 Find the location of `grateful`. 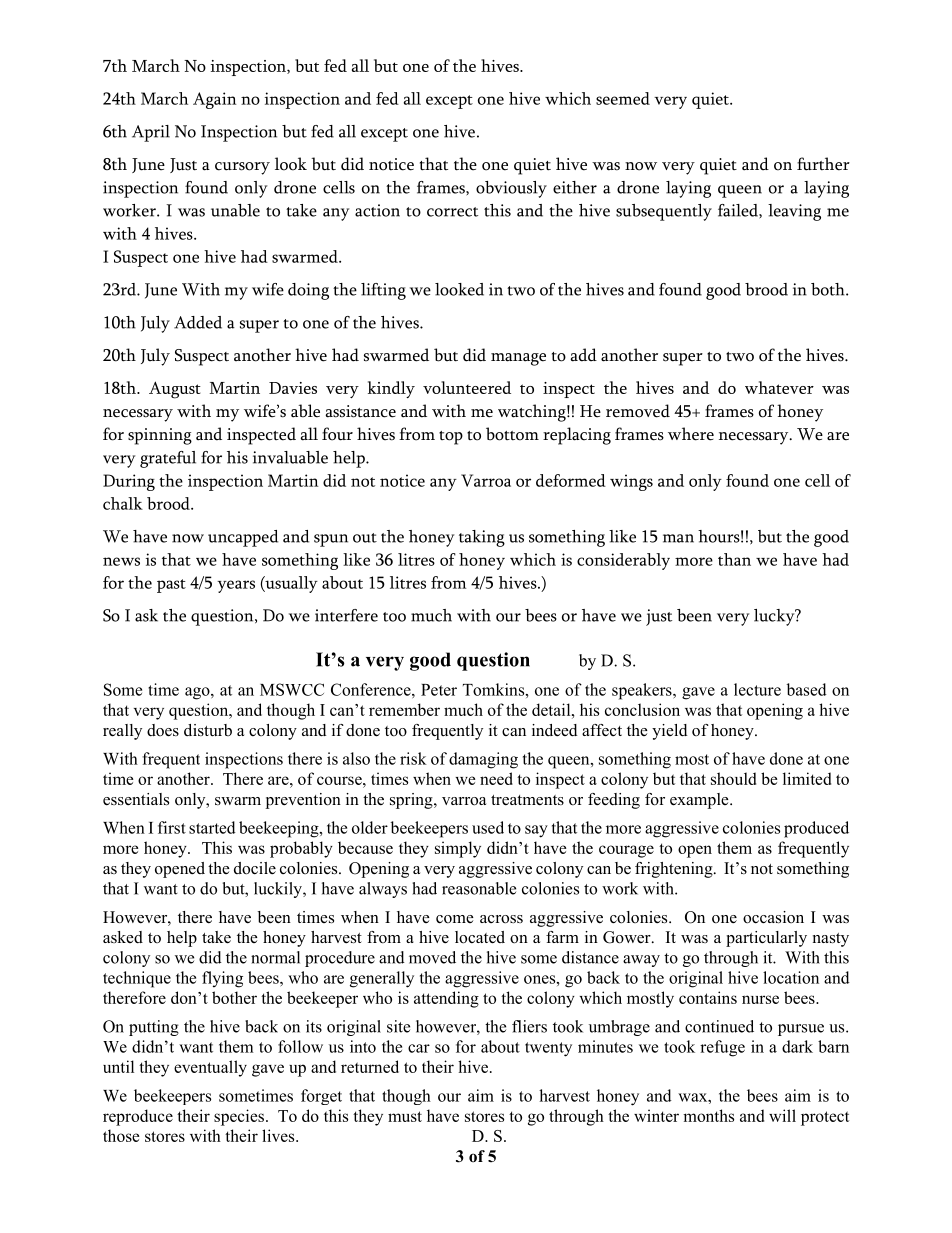

grateful is located at coordinates (168, 459).
